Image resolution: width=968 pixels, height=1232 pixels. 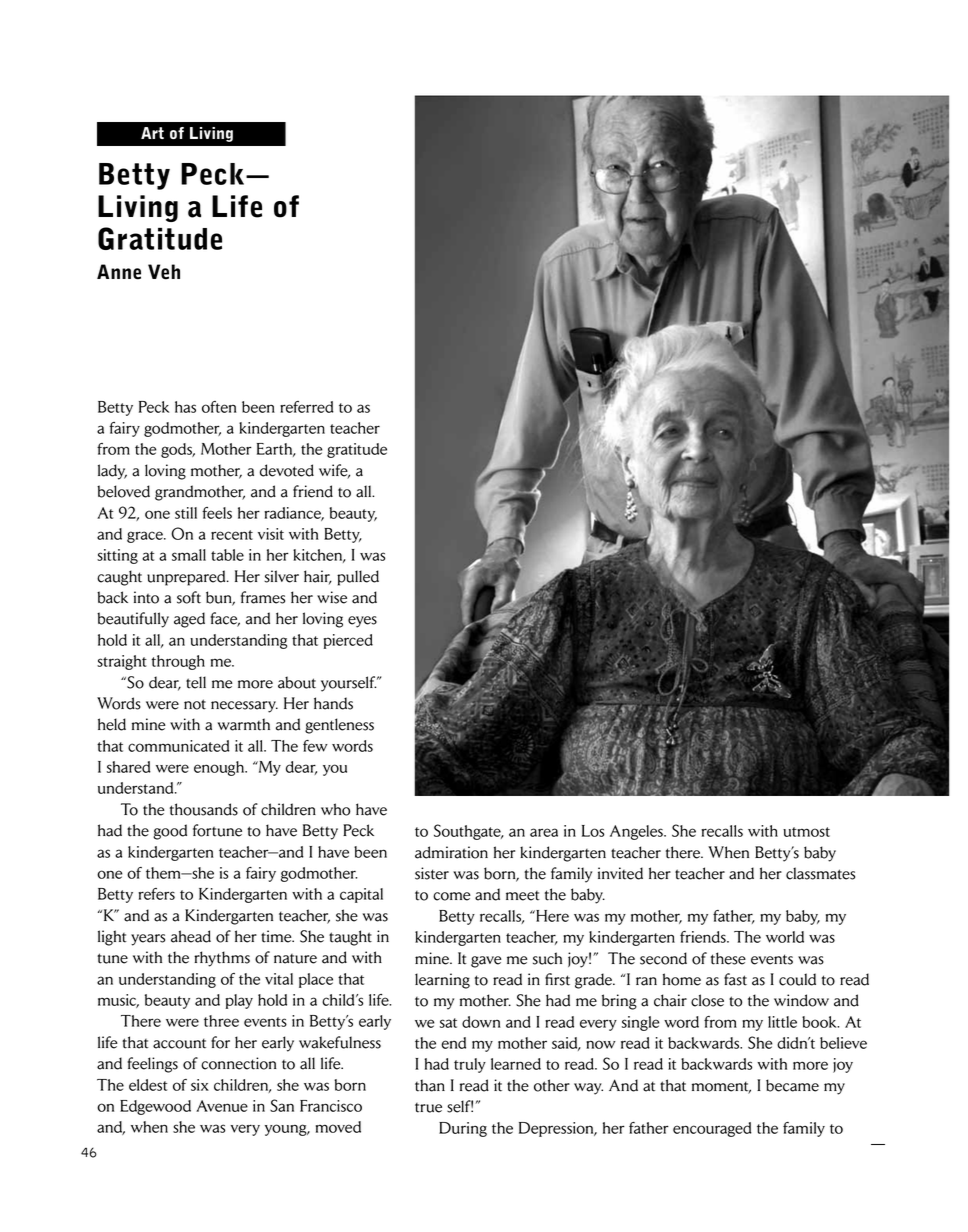 I want to click on During, so click(x=463, y=1129).
